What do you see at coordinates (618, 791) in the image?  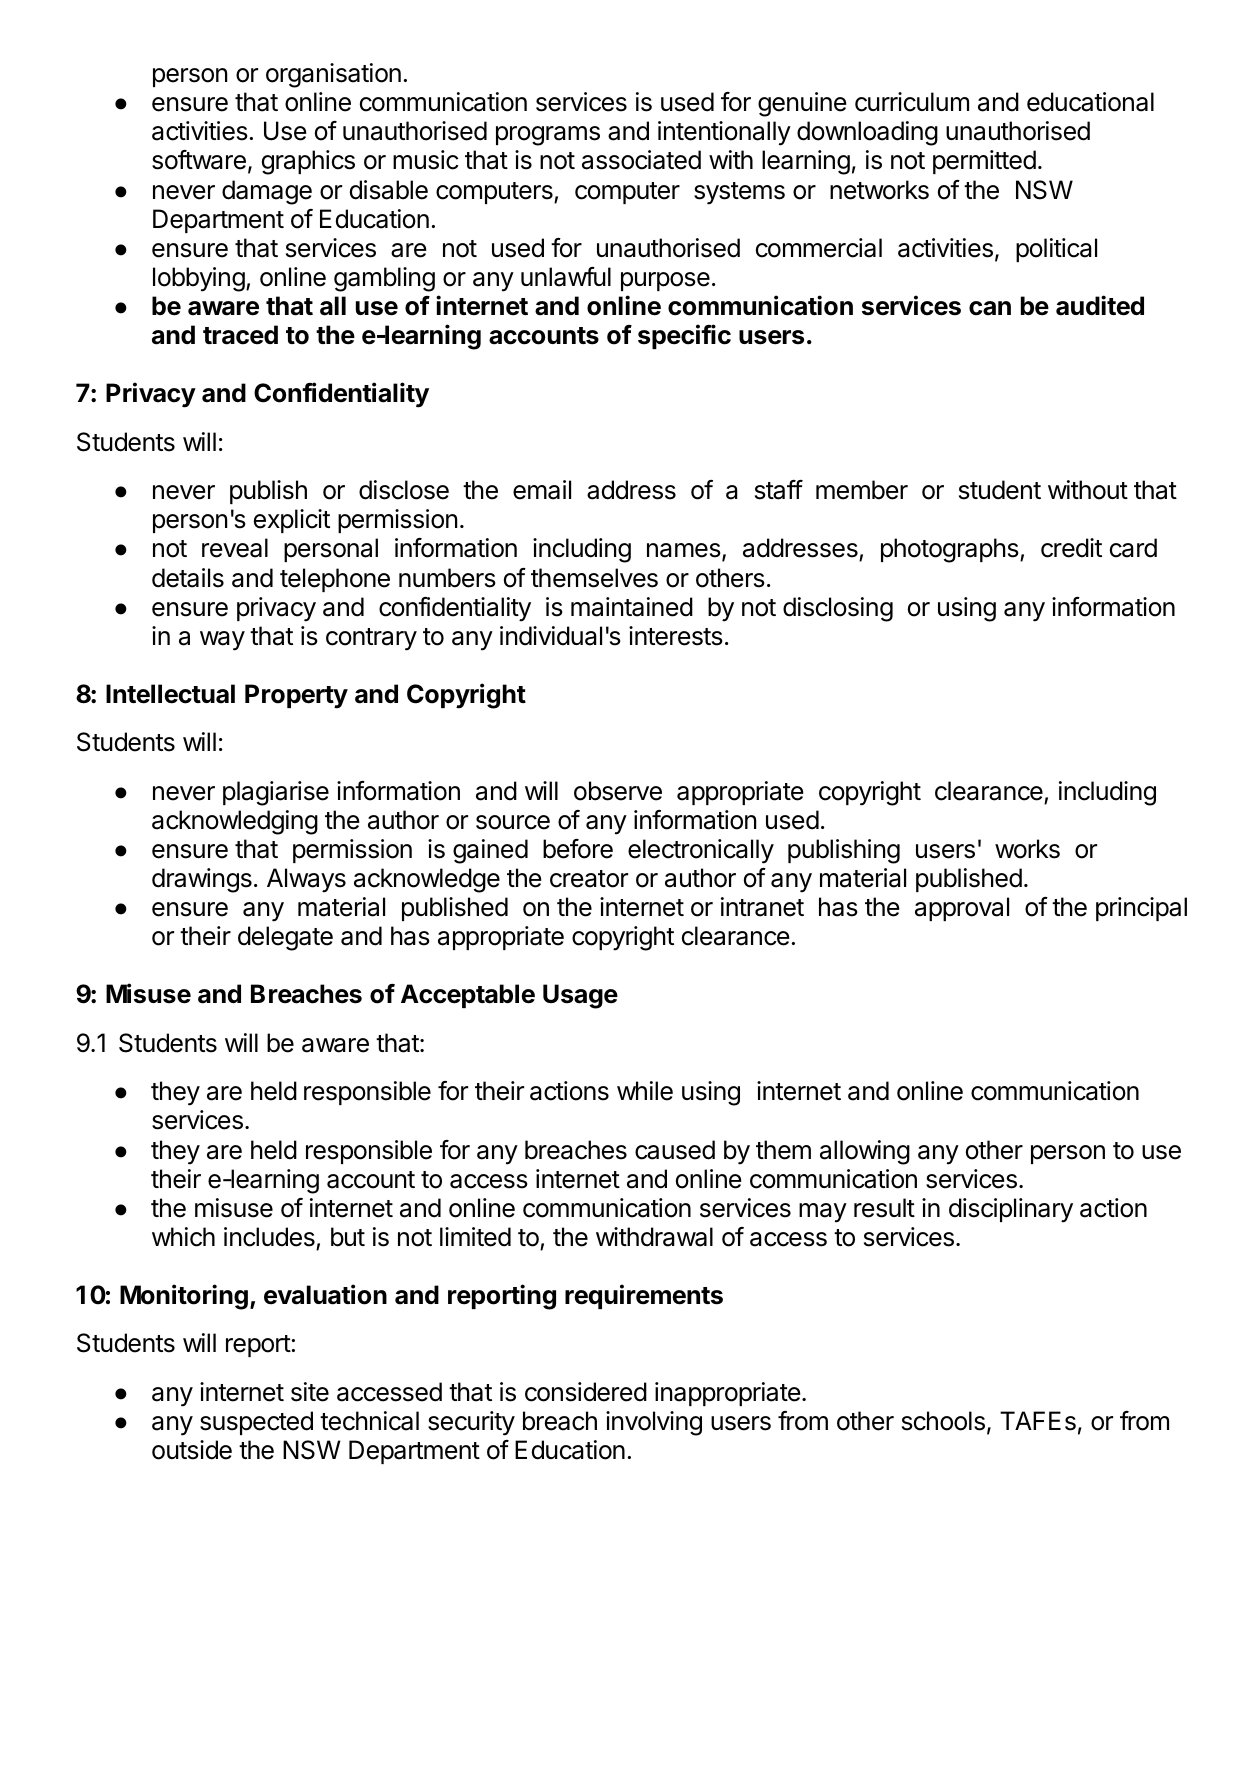 I see `observe` at bounding box center [618, 791].
